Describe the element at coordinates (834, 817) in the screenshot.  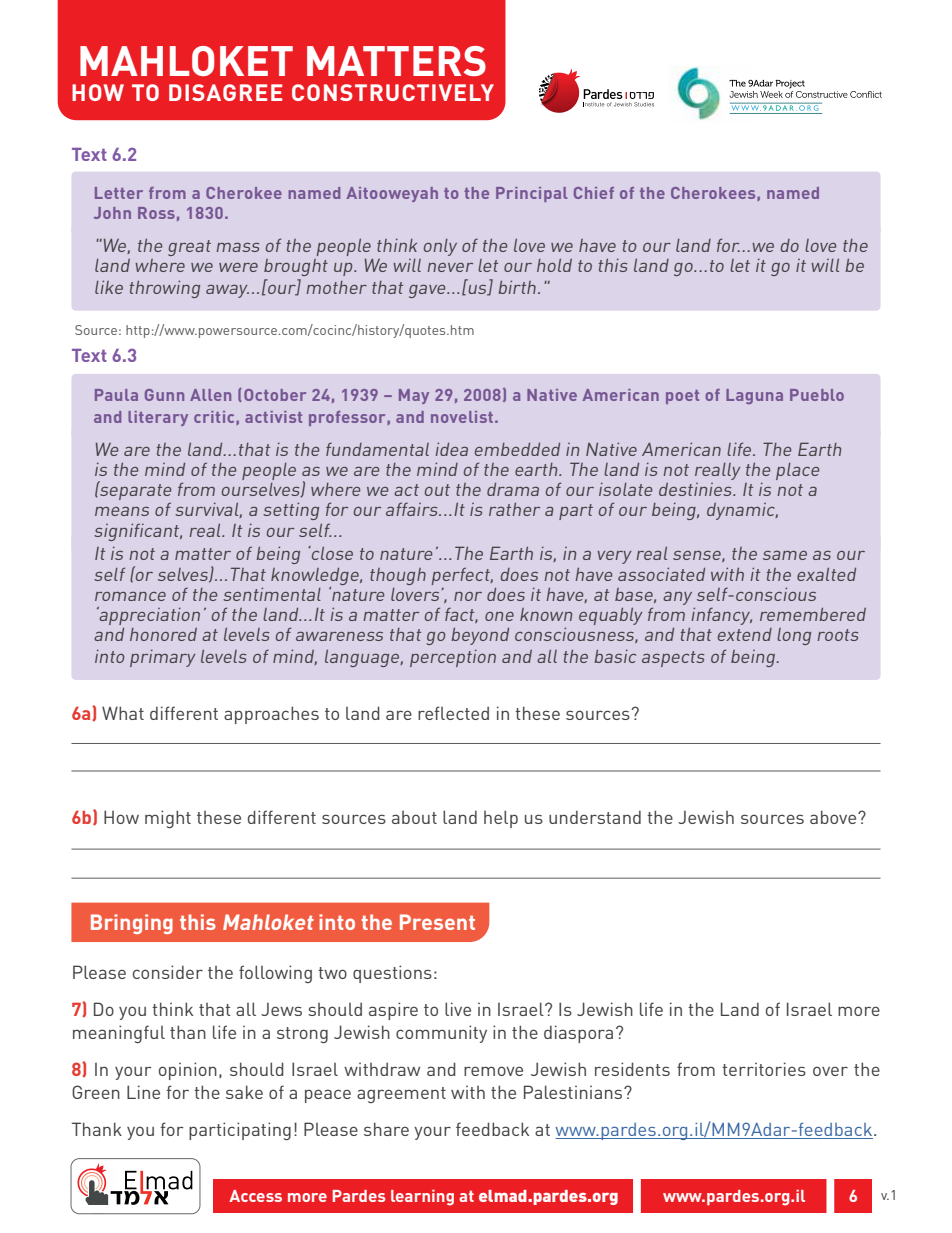
I see `above` at that location.
